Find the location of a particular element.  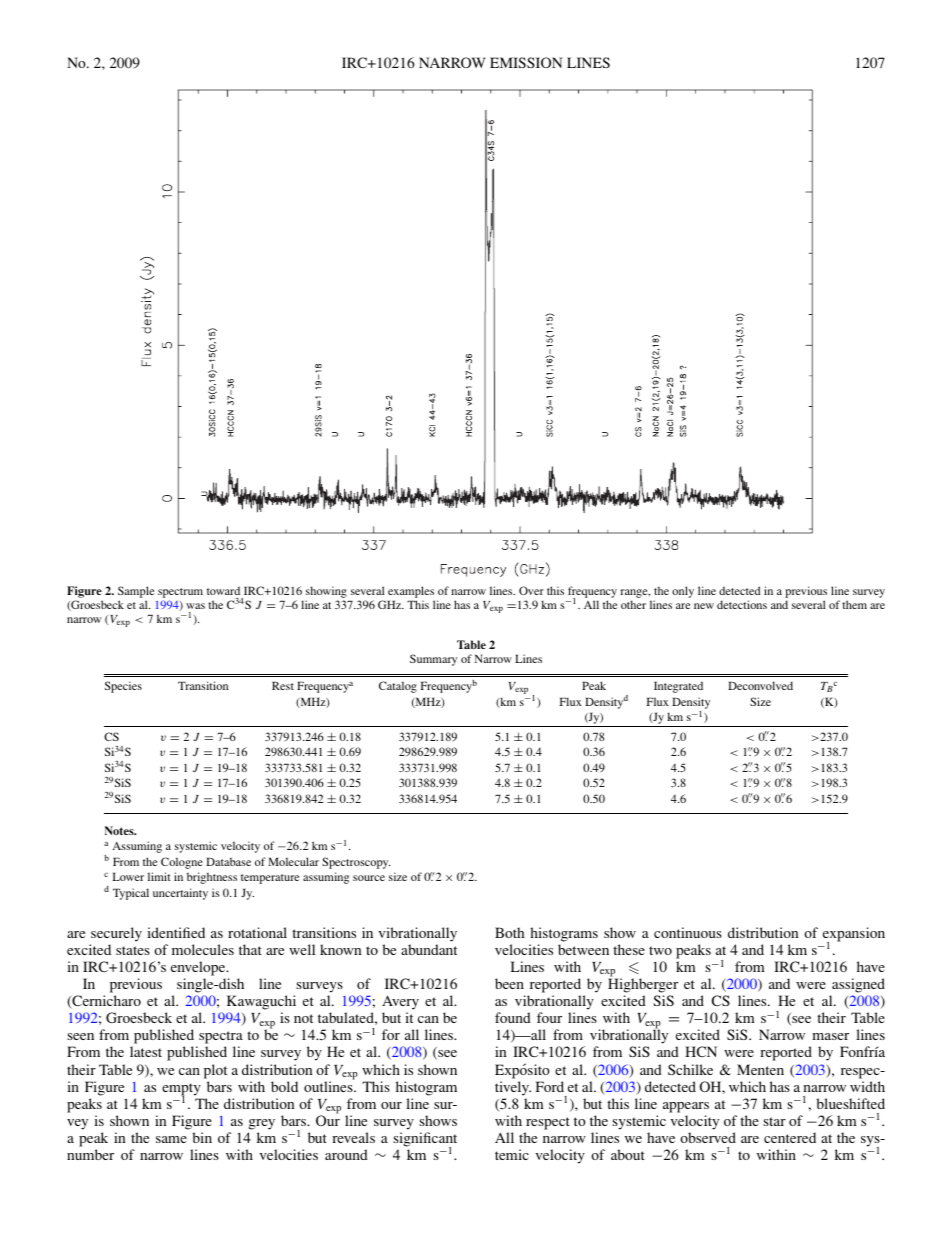

continuous is located at coordinates (688, 932).
